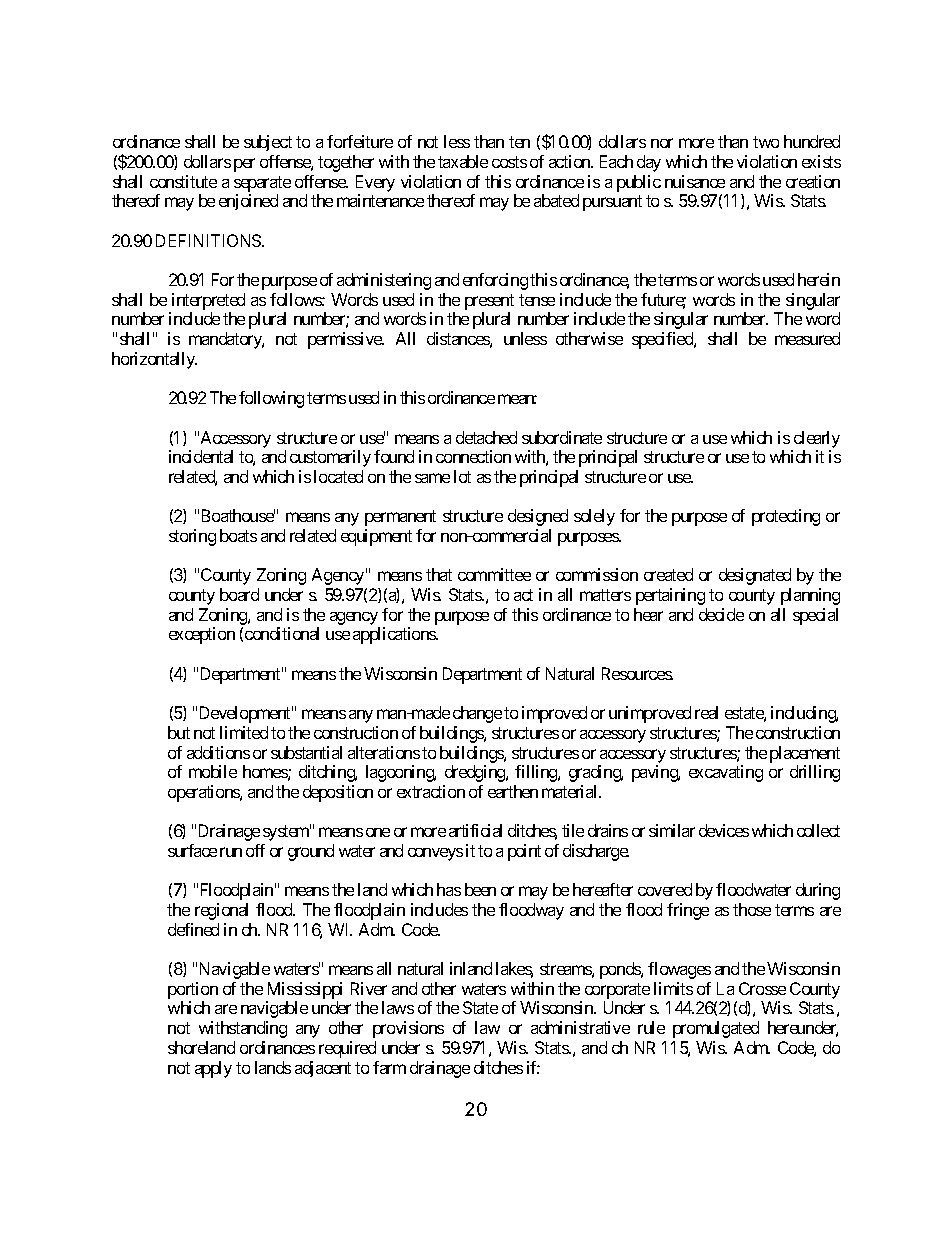  I want to click on taxable, so click(463, 161).
